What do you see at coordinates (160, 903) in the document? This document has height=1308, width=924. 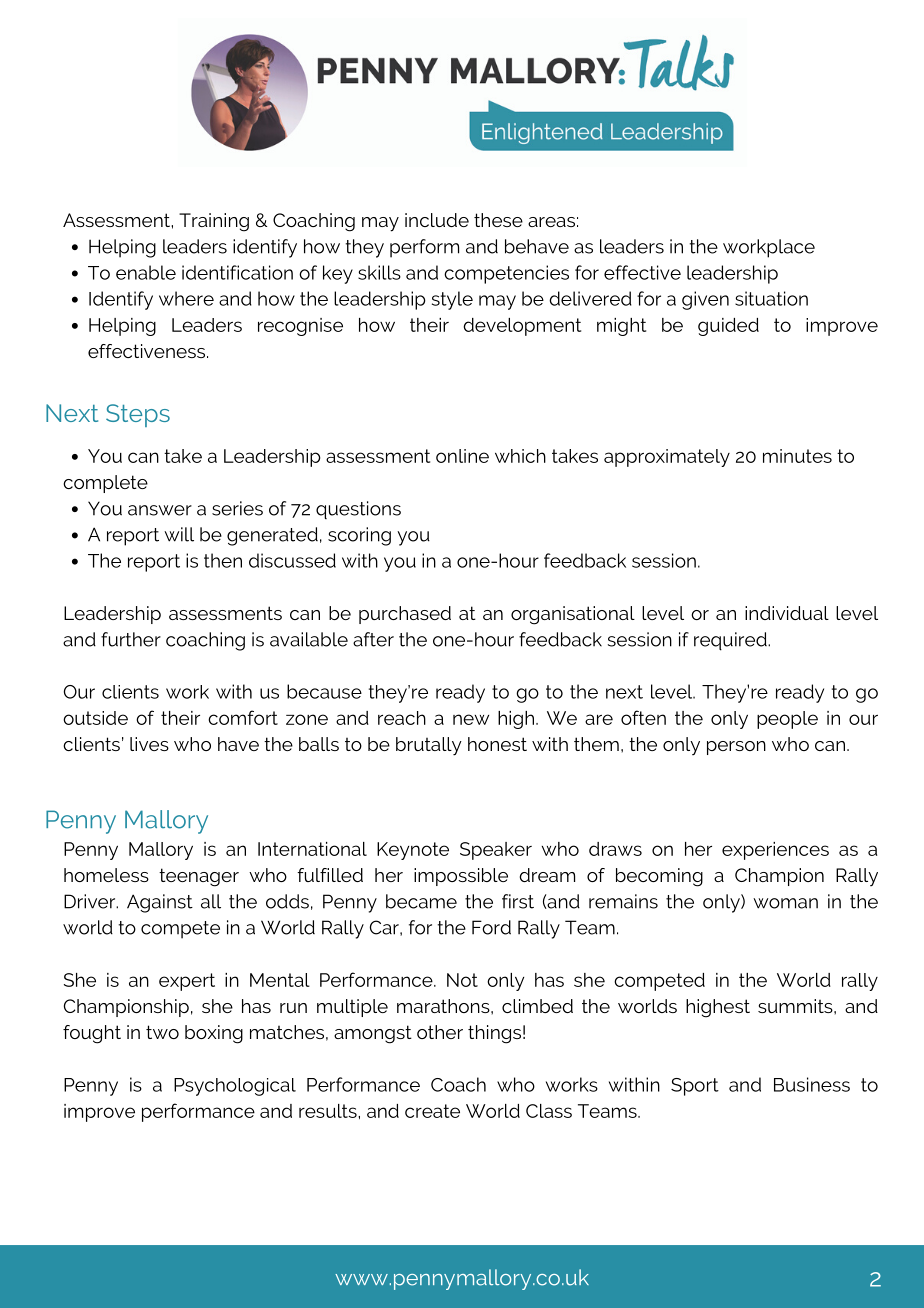 I see `Against` at bounding box center [160, 903].
